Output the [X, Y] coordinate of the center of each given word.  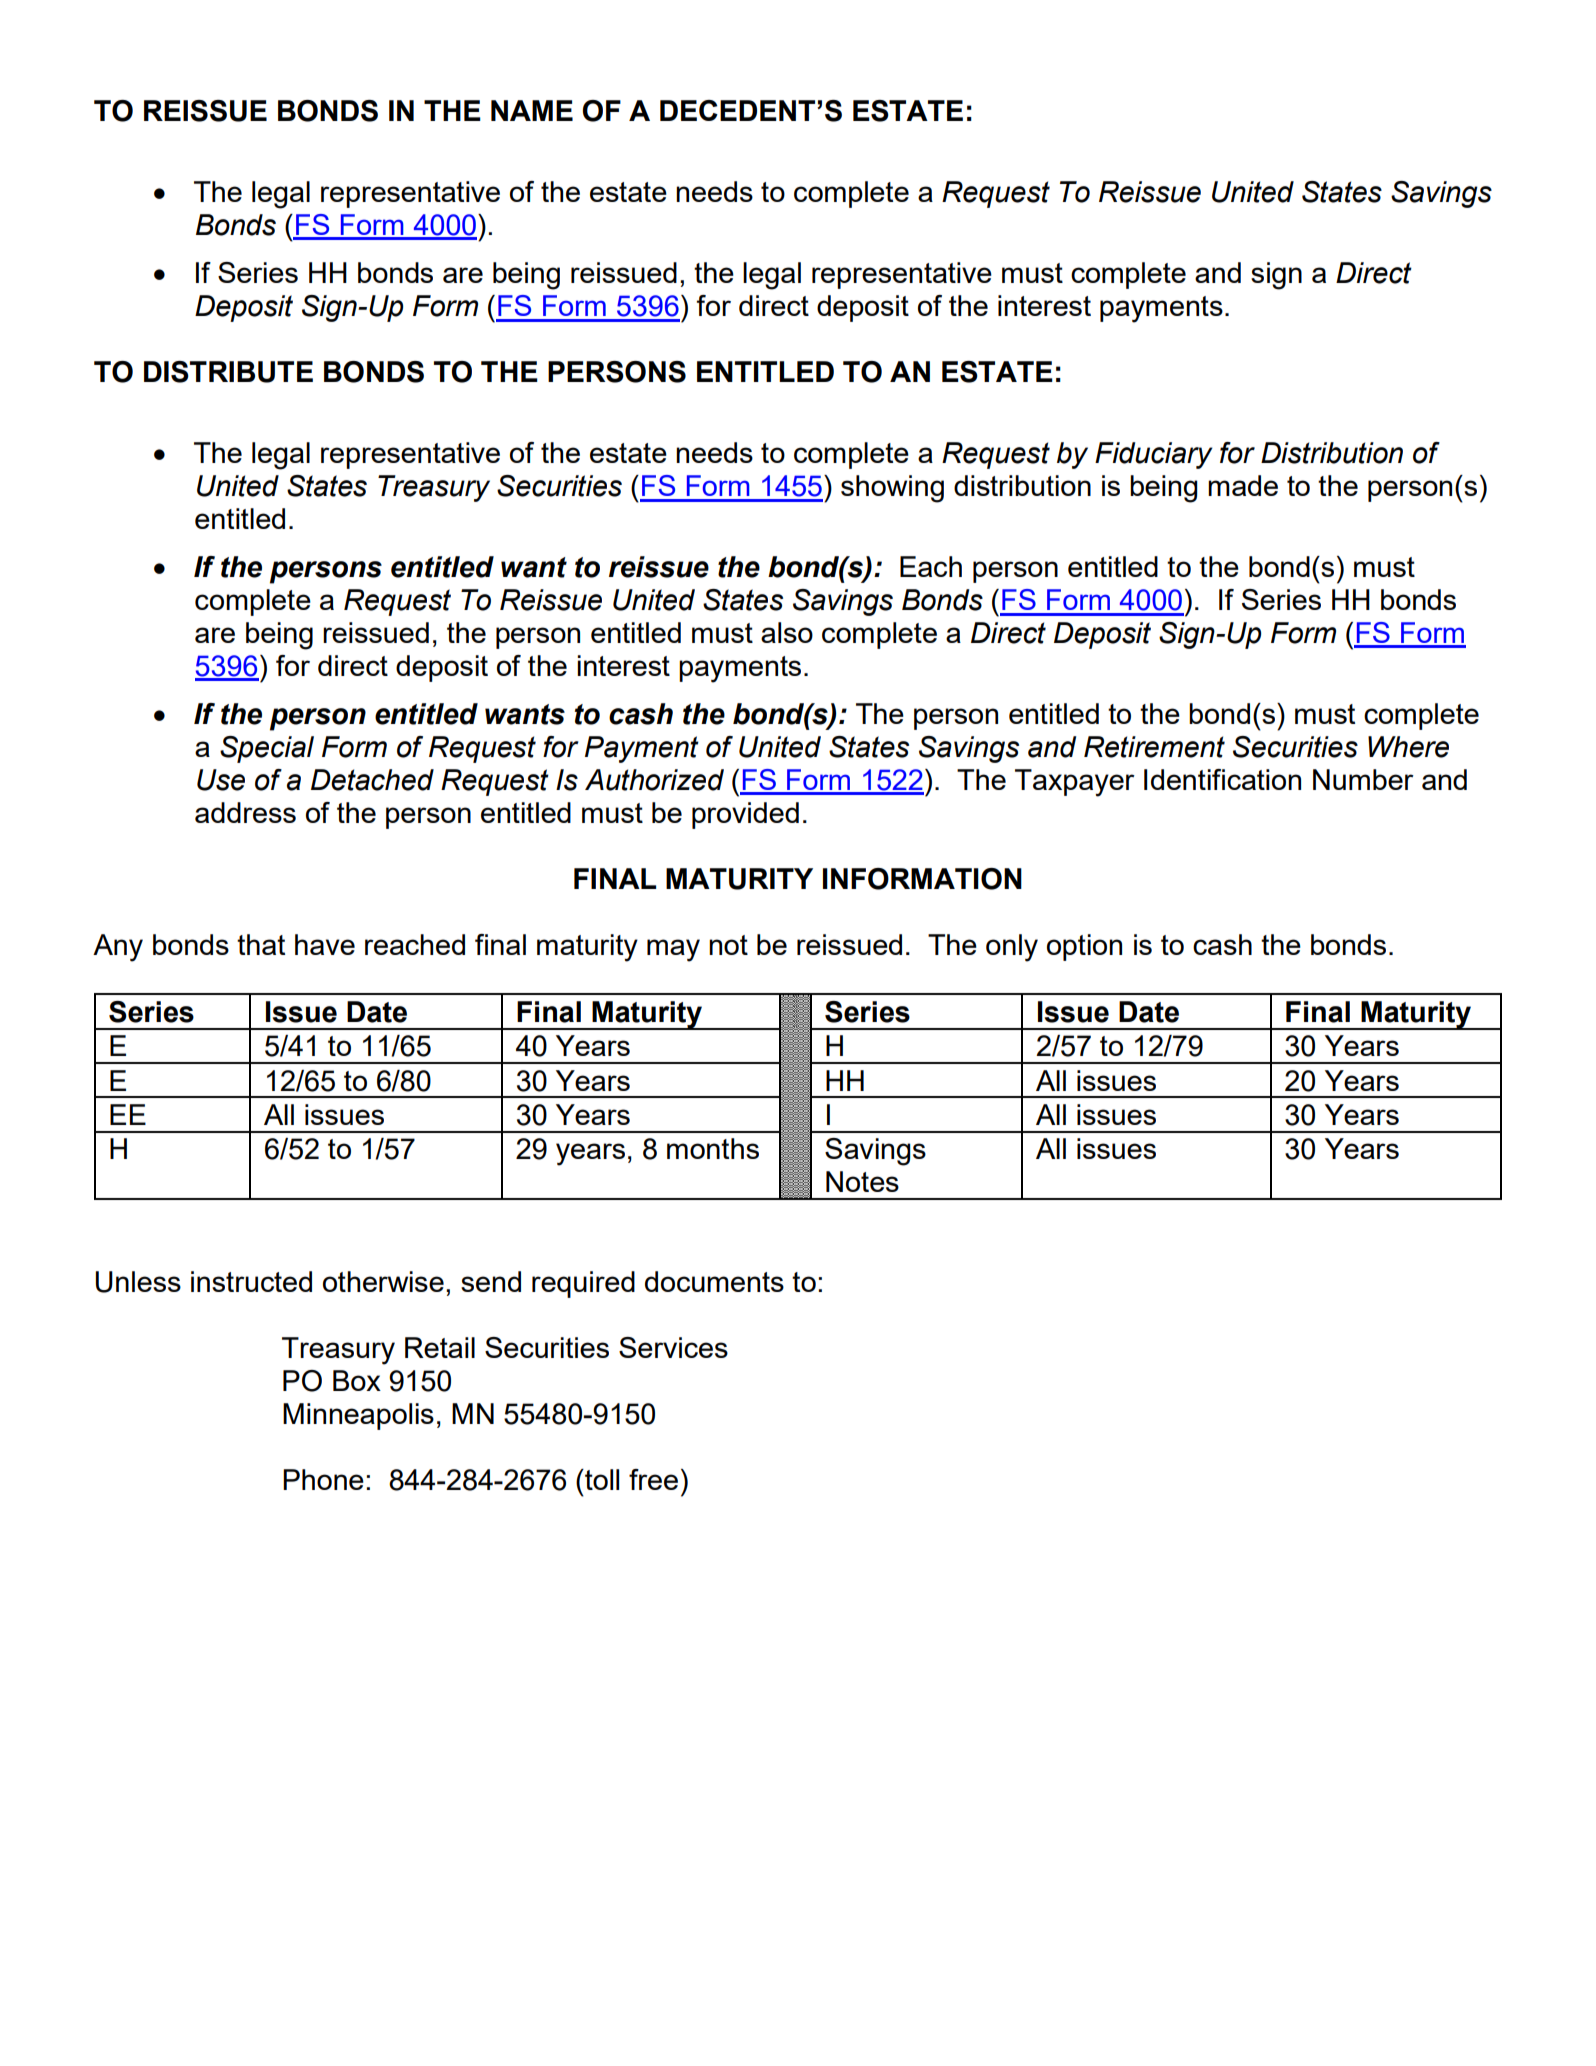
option [1084, 947]
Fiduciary [1153, 455]
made [1243, 485]
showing [892, 489]
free [653, 1479]
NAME [532, 110]
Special [267, 749]
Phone [323, 1479]
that [261, 944]
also [787, 632]
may [673, 950]
